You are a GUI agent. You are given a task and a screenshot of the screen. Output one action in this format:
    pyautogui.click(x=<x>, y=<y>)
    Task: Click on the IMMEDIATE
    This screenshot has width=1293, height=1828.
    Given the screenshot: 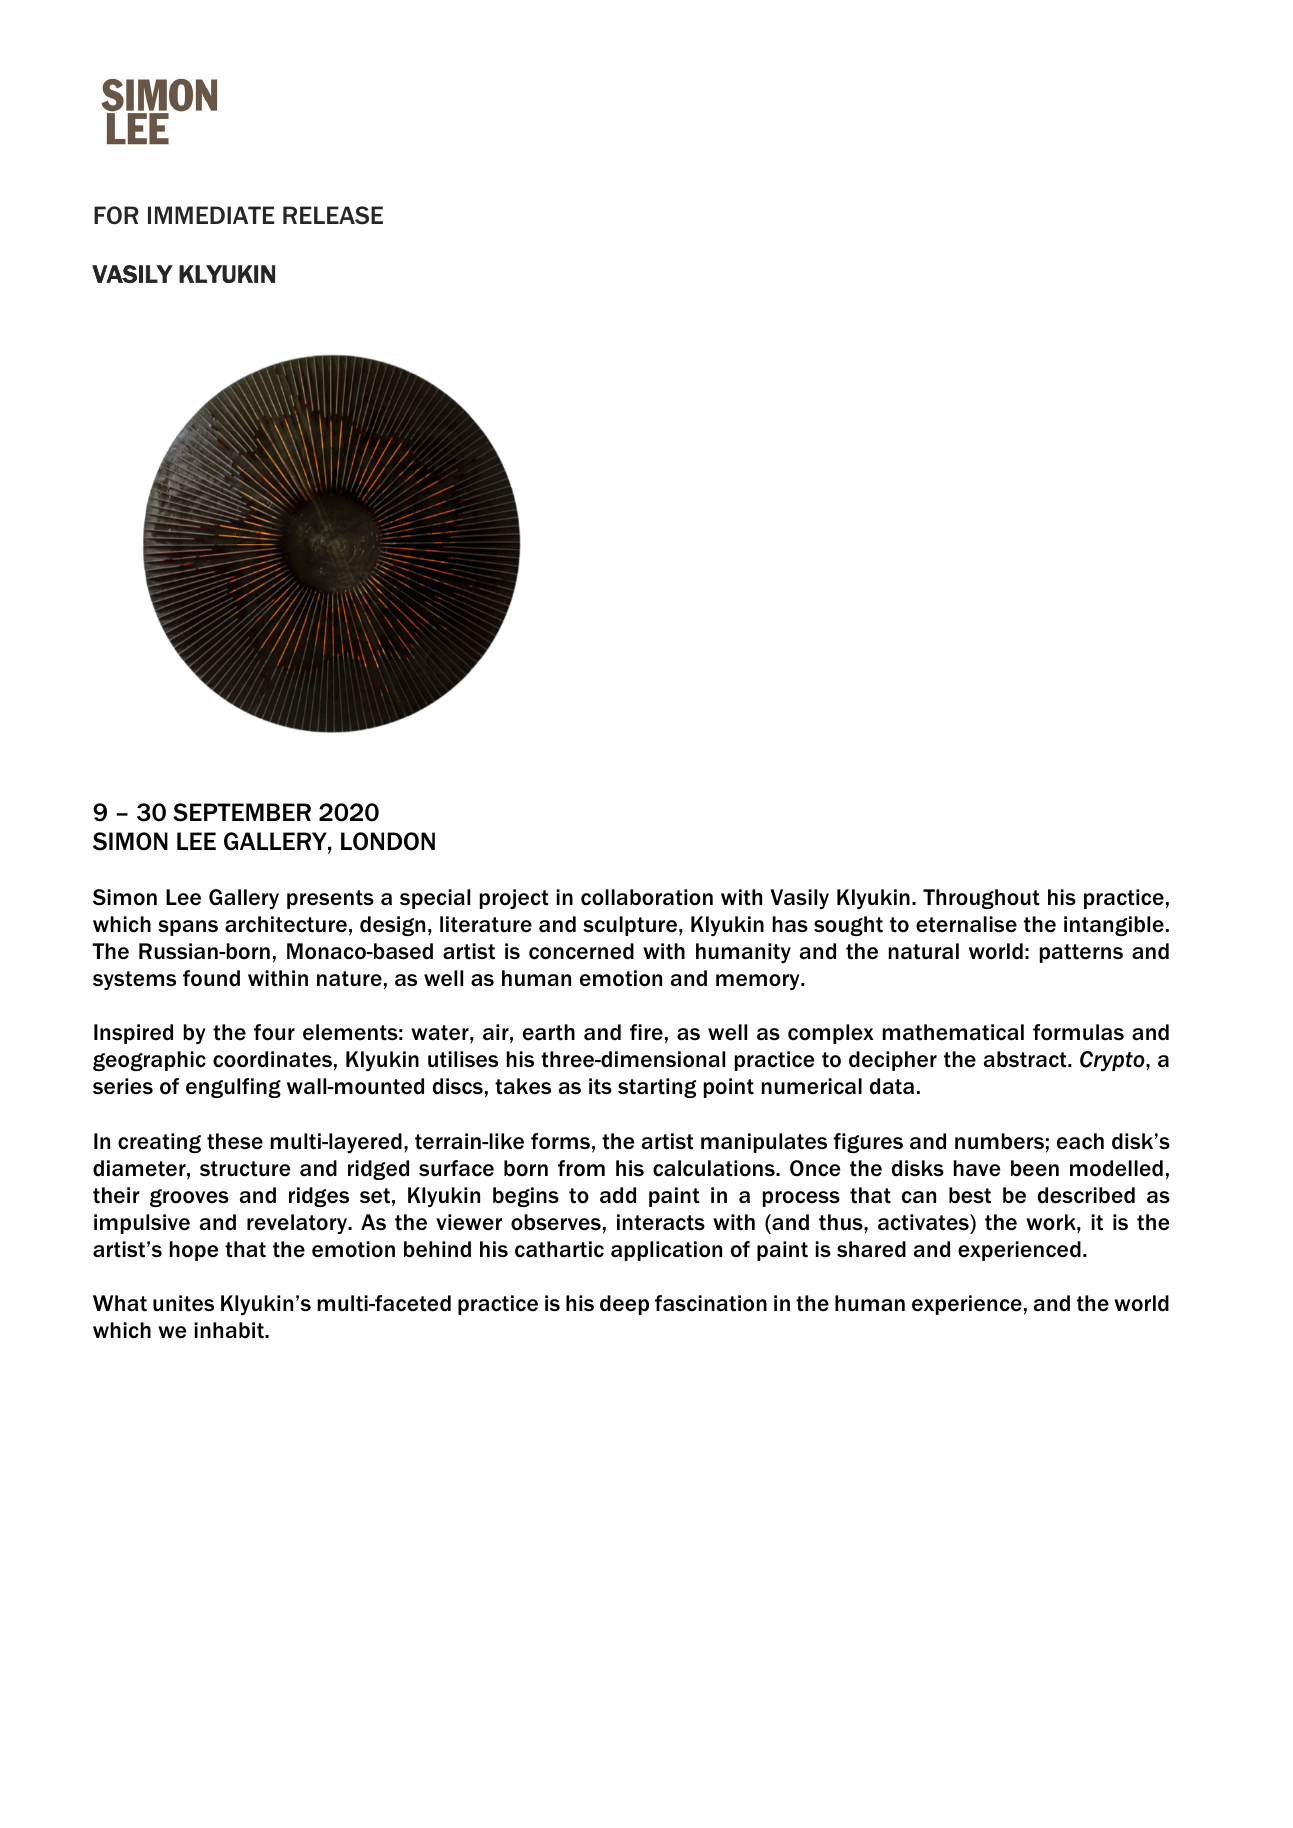 What is the action you would take?
    pyautogui.click(x=211, y=215)
